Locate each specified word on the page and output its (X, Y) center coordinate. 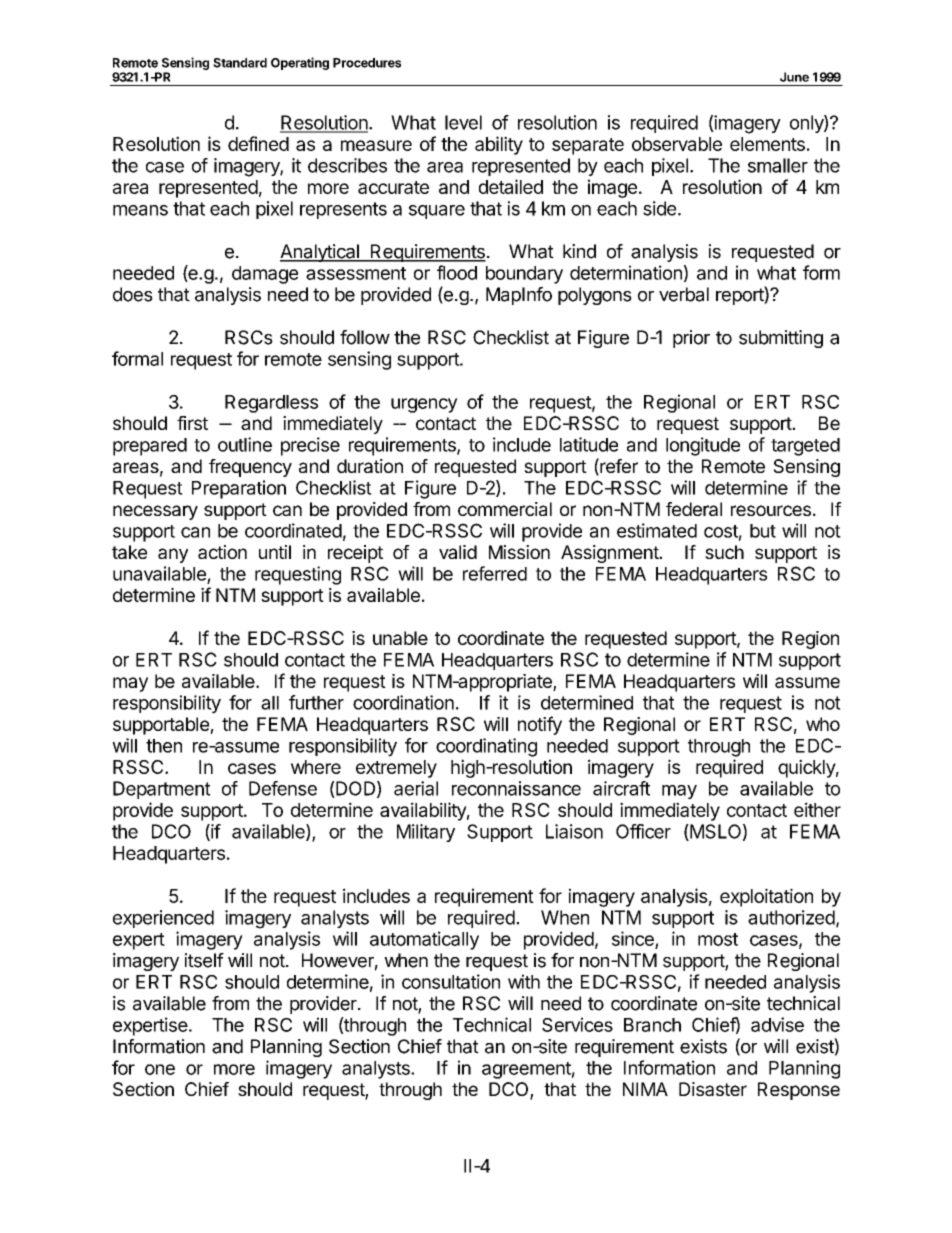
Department (162, 790)
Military (426, 833)
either (817, 809)
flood (457, 272)
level (463, 122)
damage (265, 275)
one (160, 1069)
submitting (781, 339)
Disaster (713, 1089)
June (794, 77)
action (222, 552)
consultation (451, 981)
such (724, 552)
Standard (240, 63)
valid (458, 552)
